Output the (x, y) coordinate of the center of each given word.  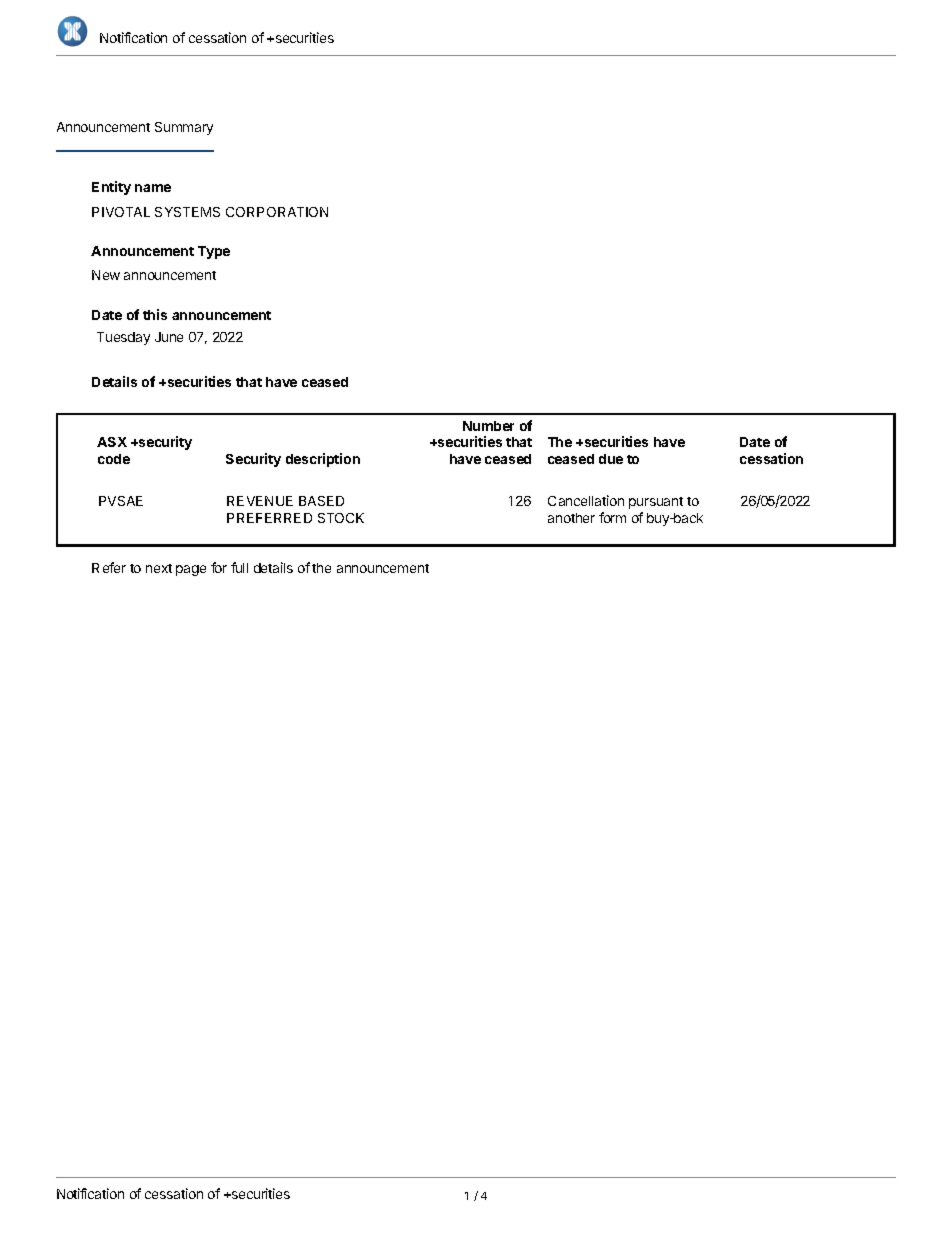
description (323, 460)
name (153, 188)
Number (488, 426)
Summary (184, 128)
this (155, 314)
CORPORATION (277, 212)
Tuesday (123, 338)
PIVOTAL (121, 212)
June (169, 337)
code (114, 459)
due (611, 459)
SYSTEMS (187, 212)
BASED (321, 501)
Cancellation (586, 500)
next (159, 568)
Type (214, 252)
